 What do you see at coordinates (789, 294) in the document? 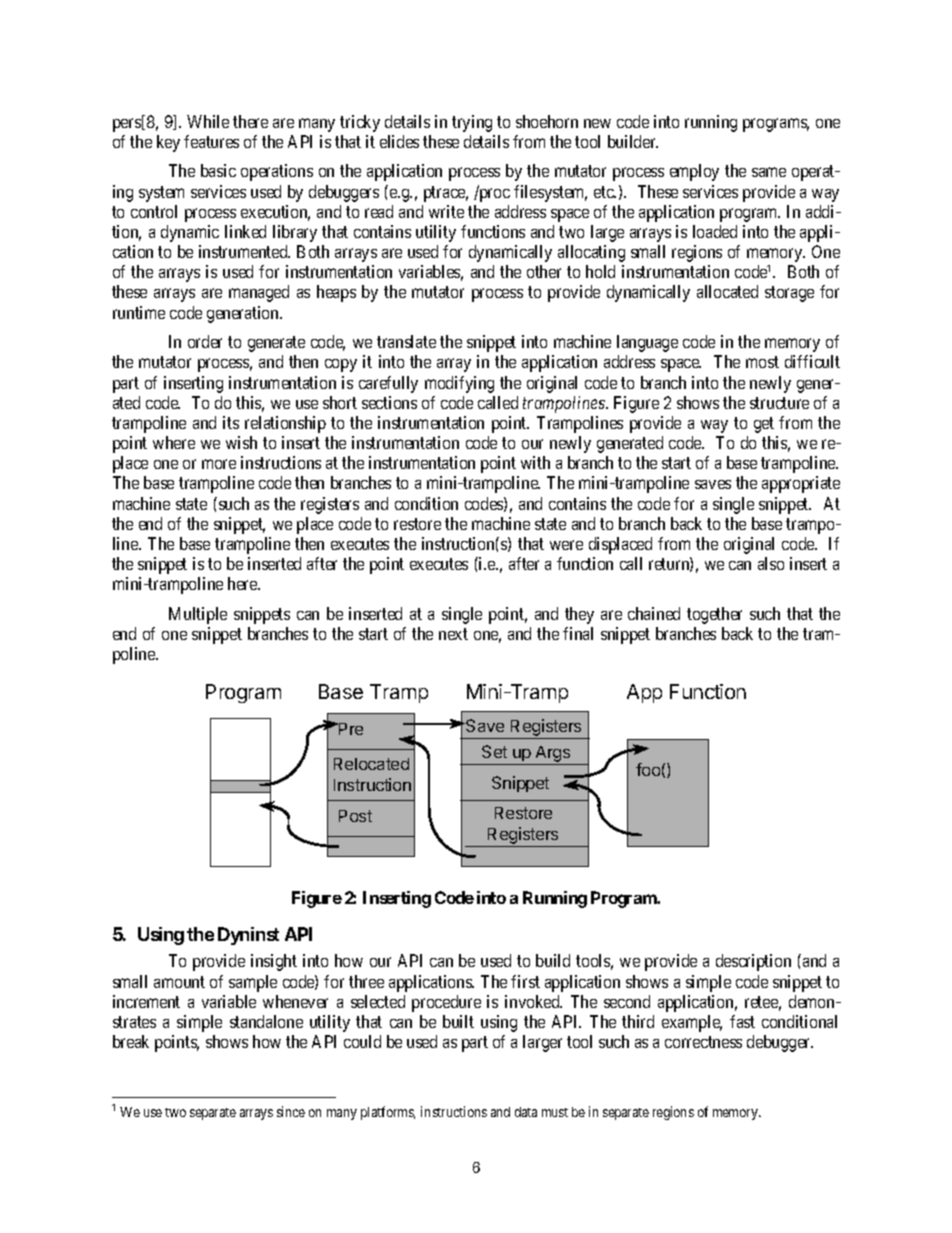
I see `storage` at bounding box center [789, 294].
